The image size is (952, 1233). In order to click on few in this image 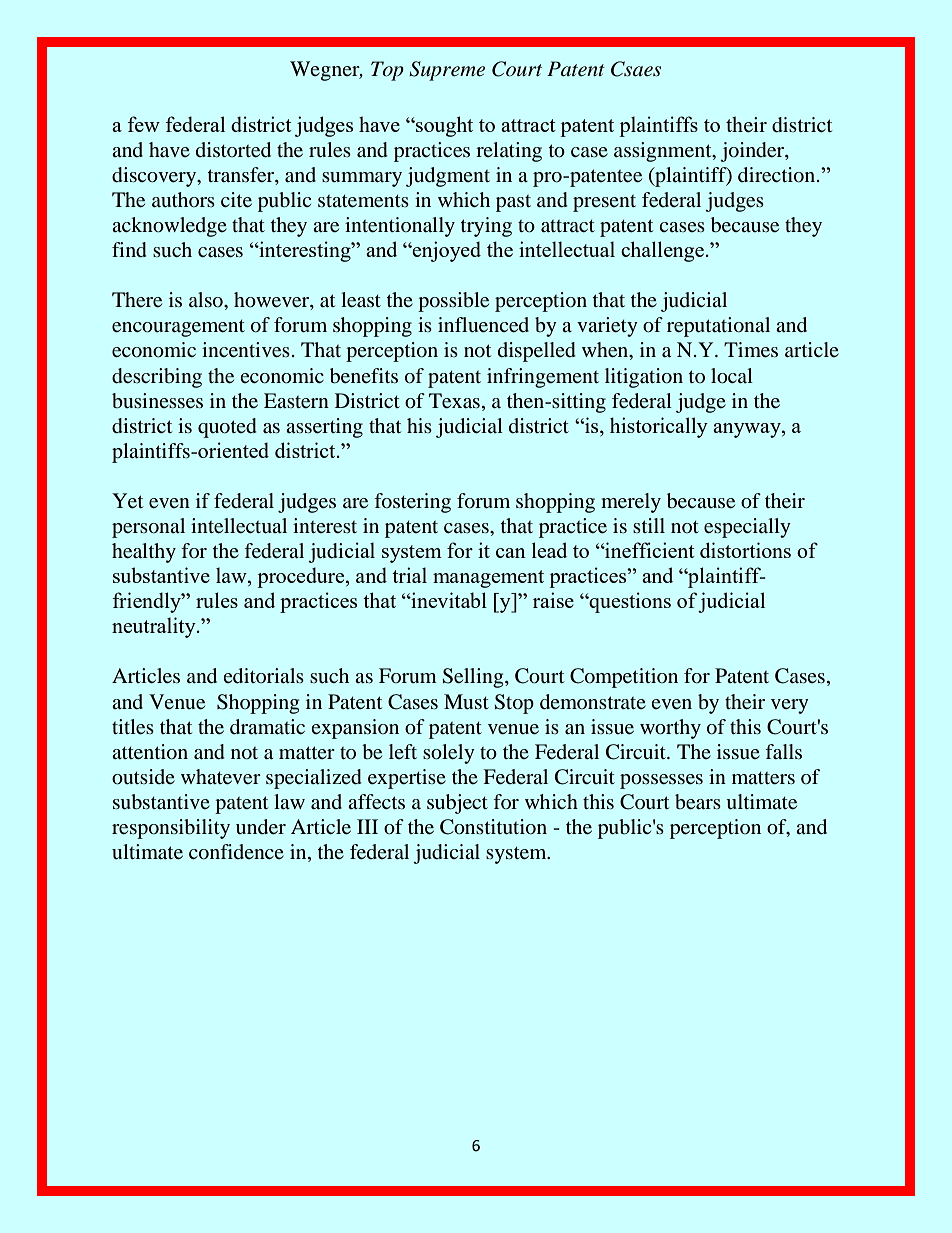, I will do `click(144, 124)`.
